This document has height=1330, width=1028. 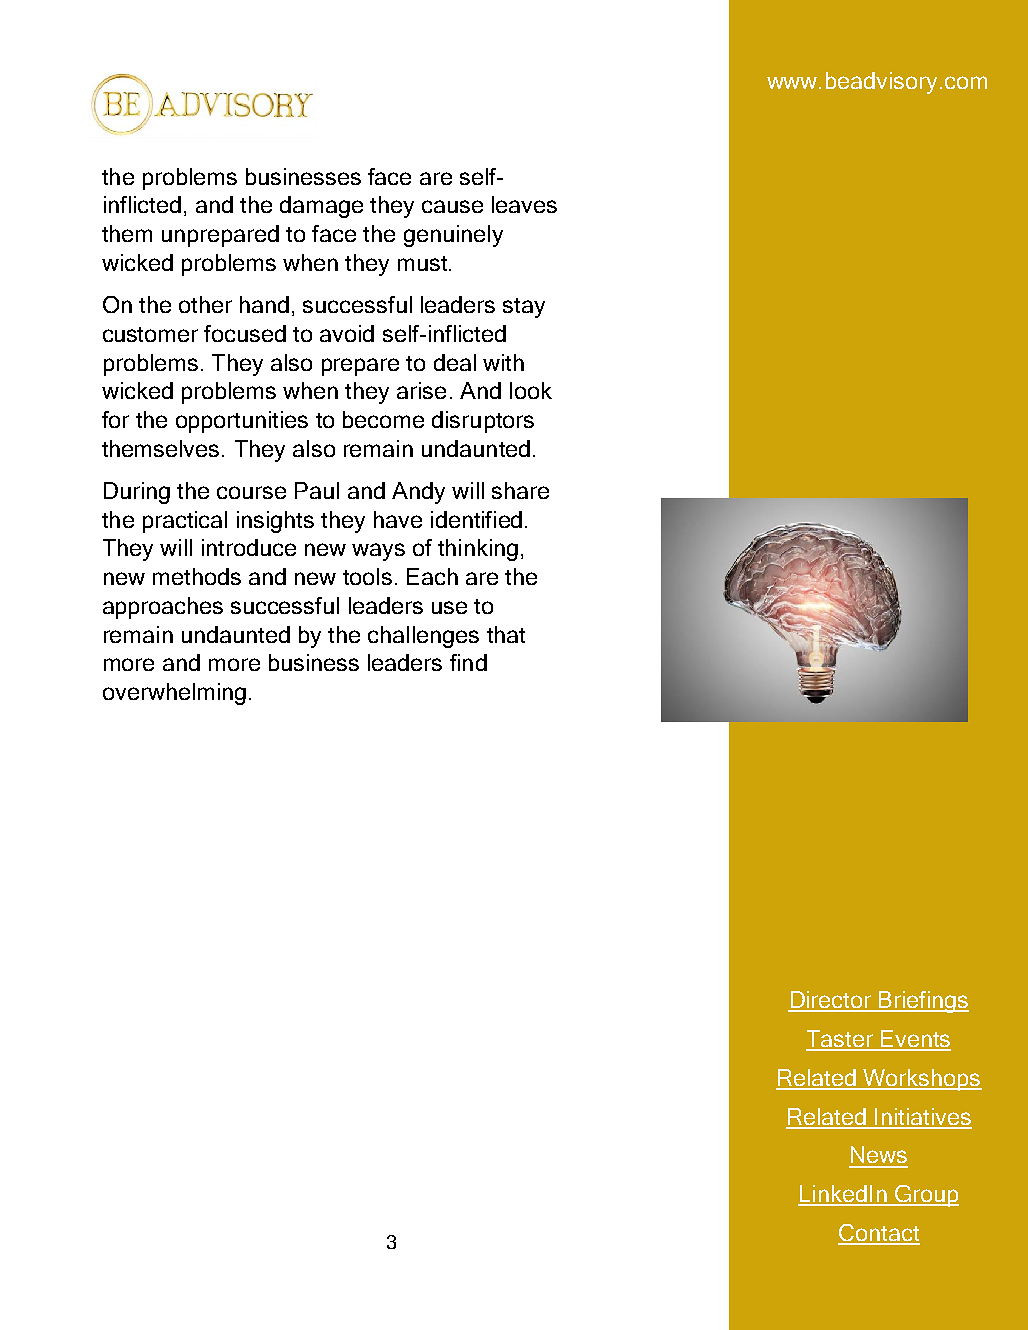 I want to click on thinking, so click(x=478, y=550).
